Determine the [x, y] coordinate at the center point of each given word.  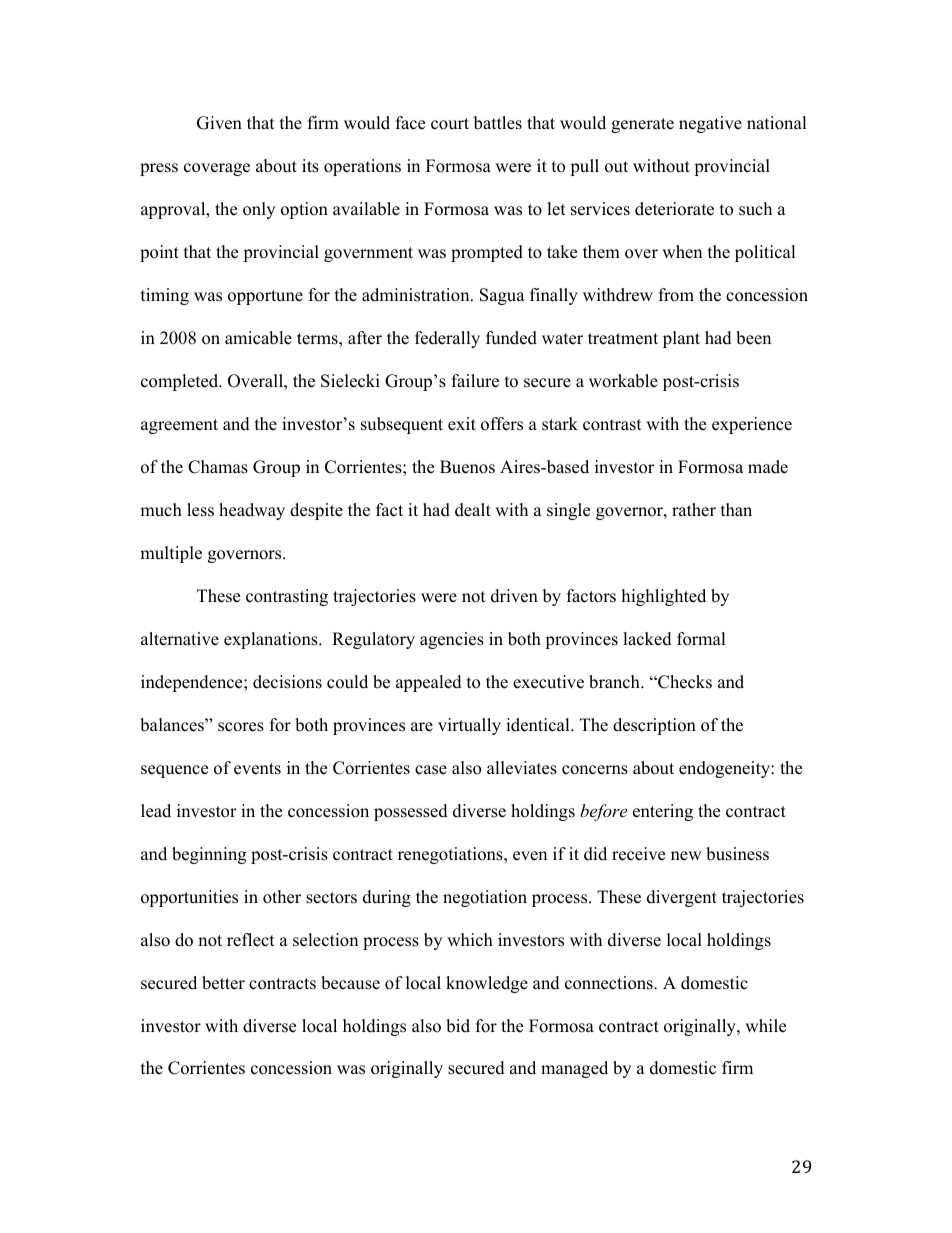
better [223, 983]
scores [241, 727]
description [654, 726]
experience [752, 425]
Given [219, 123]
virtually [469, 726]
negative [710, 124]
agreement [179, 426]
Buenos [467, 467]
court [450, 124]
